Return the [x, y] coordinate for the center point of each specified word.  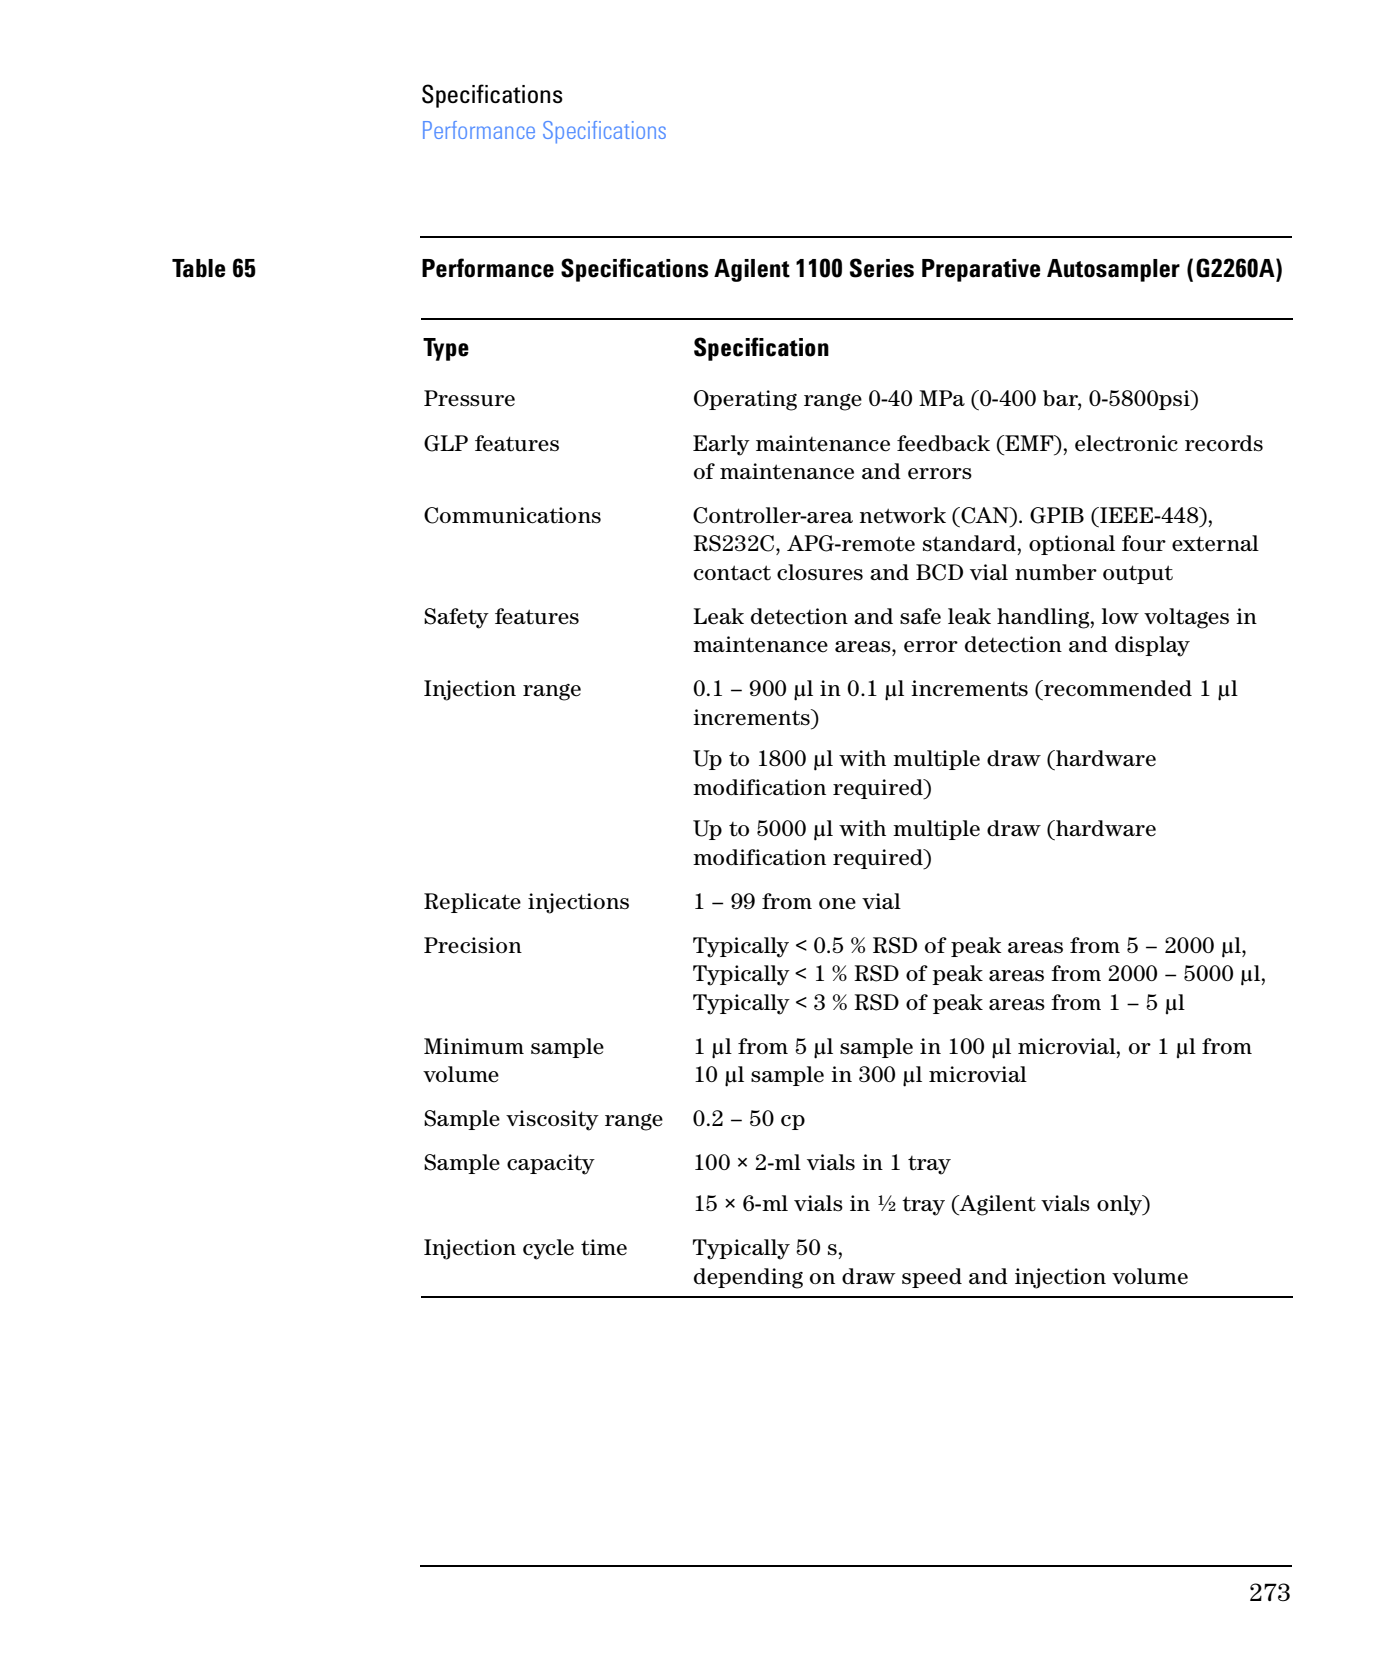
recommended [1117, 688]
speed [932, 1278]
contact [732, 573]
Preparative [981, 270]
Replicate [472, 903]
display [1152, 646]
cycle [548, 1249]
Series [882, 268]
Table [199, 268]
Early [721, 445]
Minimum [474, 1046]
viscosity [552, 1120]
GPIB [1057, 515]
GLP [446, 443]
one [837, 904]
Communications [512, 515]
